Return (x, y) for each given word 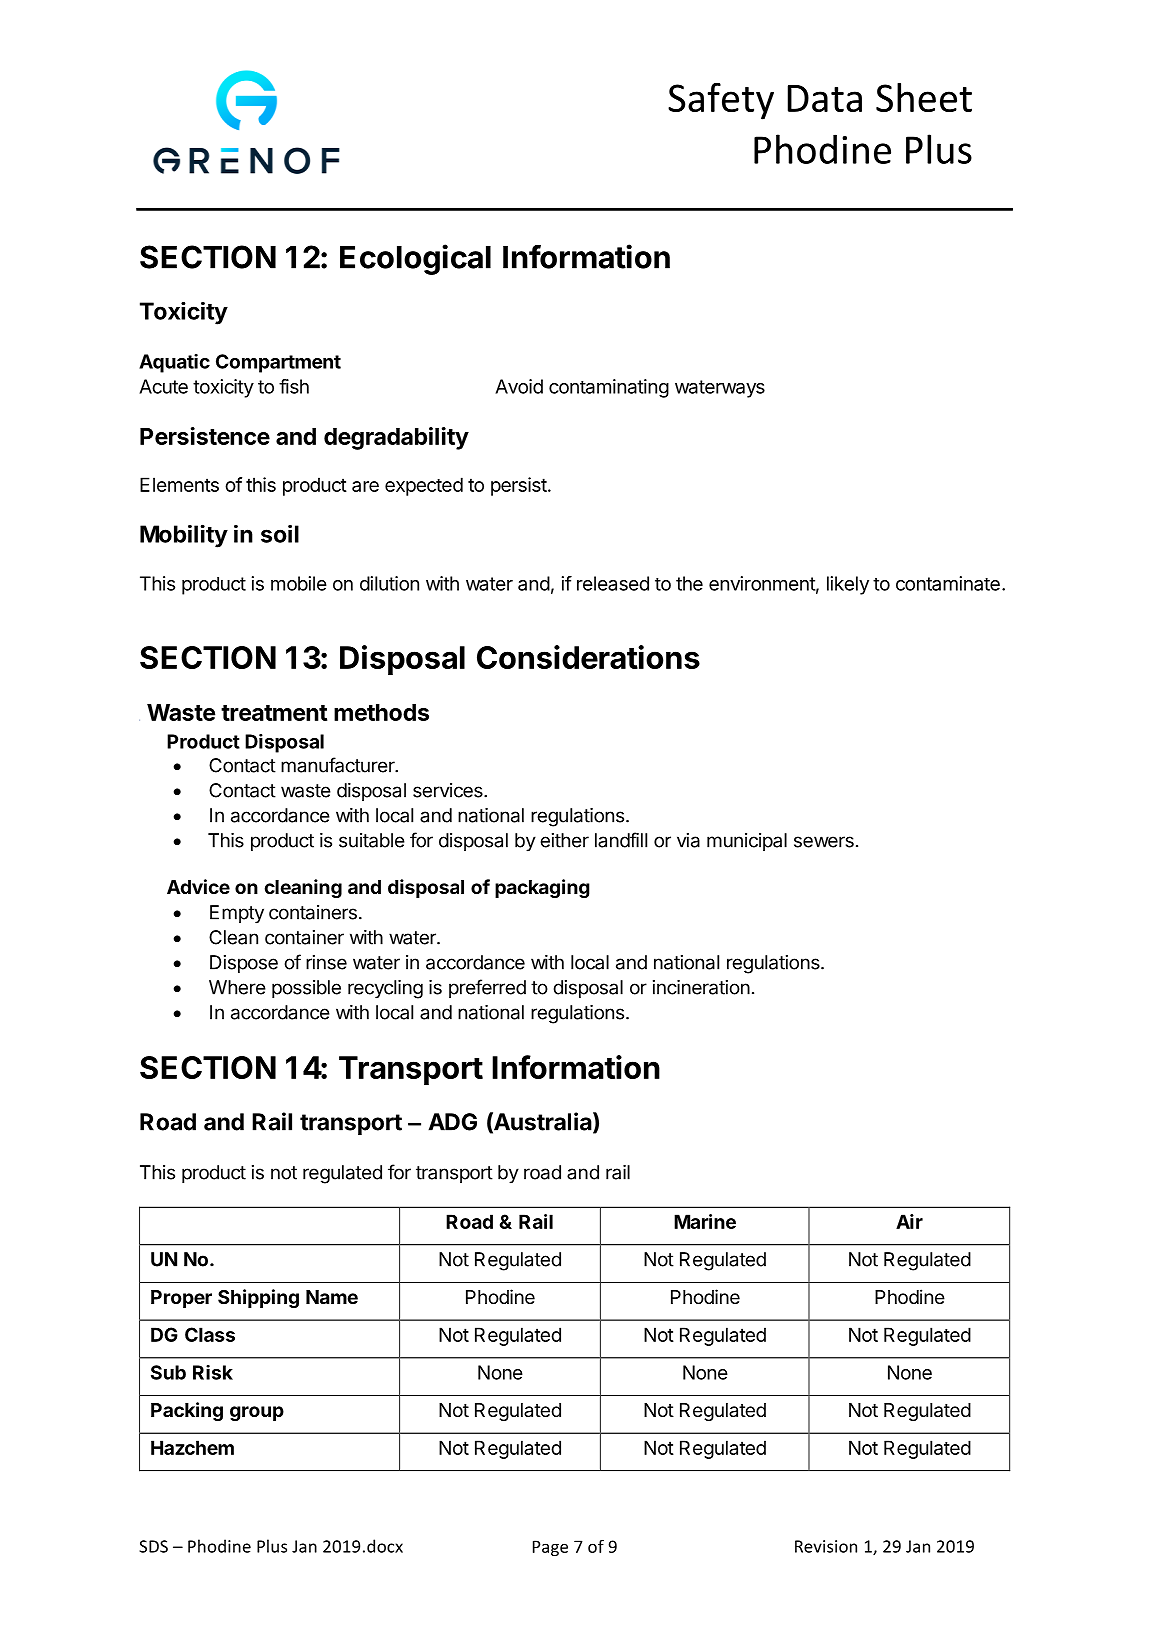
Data (825, 98)
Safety (721, 101)
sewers (824, 842)
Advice (198, 886)
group (257, 1413)
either (564, 840)
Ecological (415, 259)
